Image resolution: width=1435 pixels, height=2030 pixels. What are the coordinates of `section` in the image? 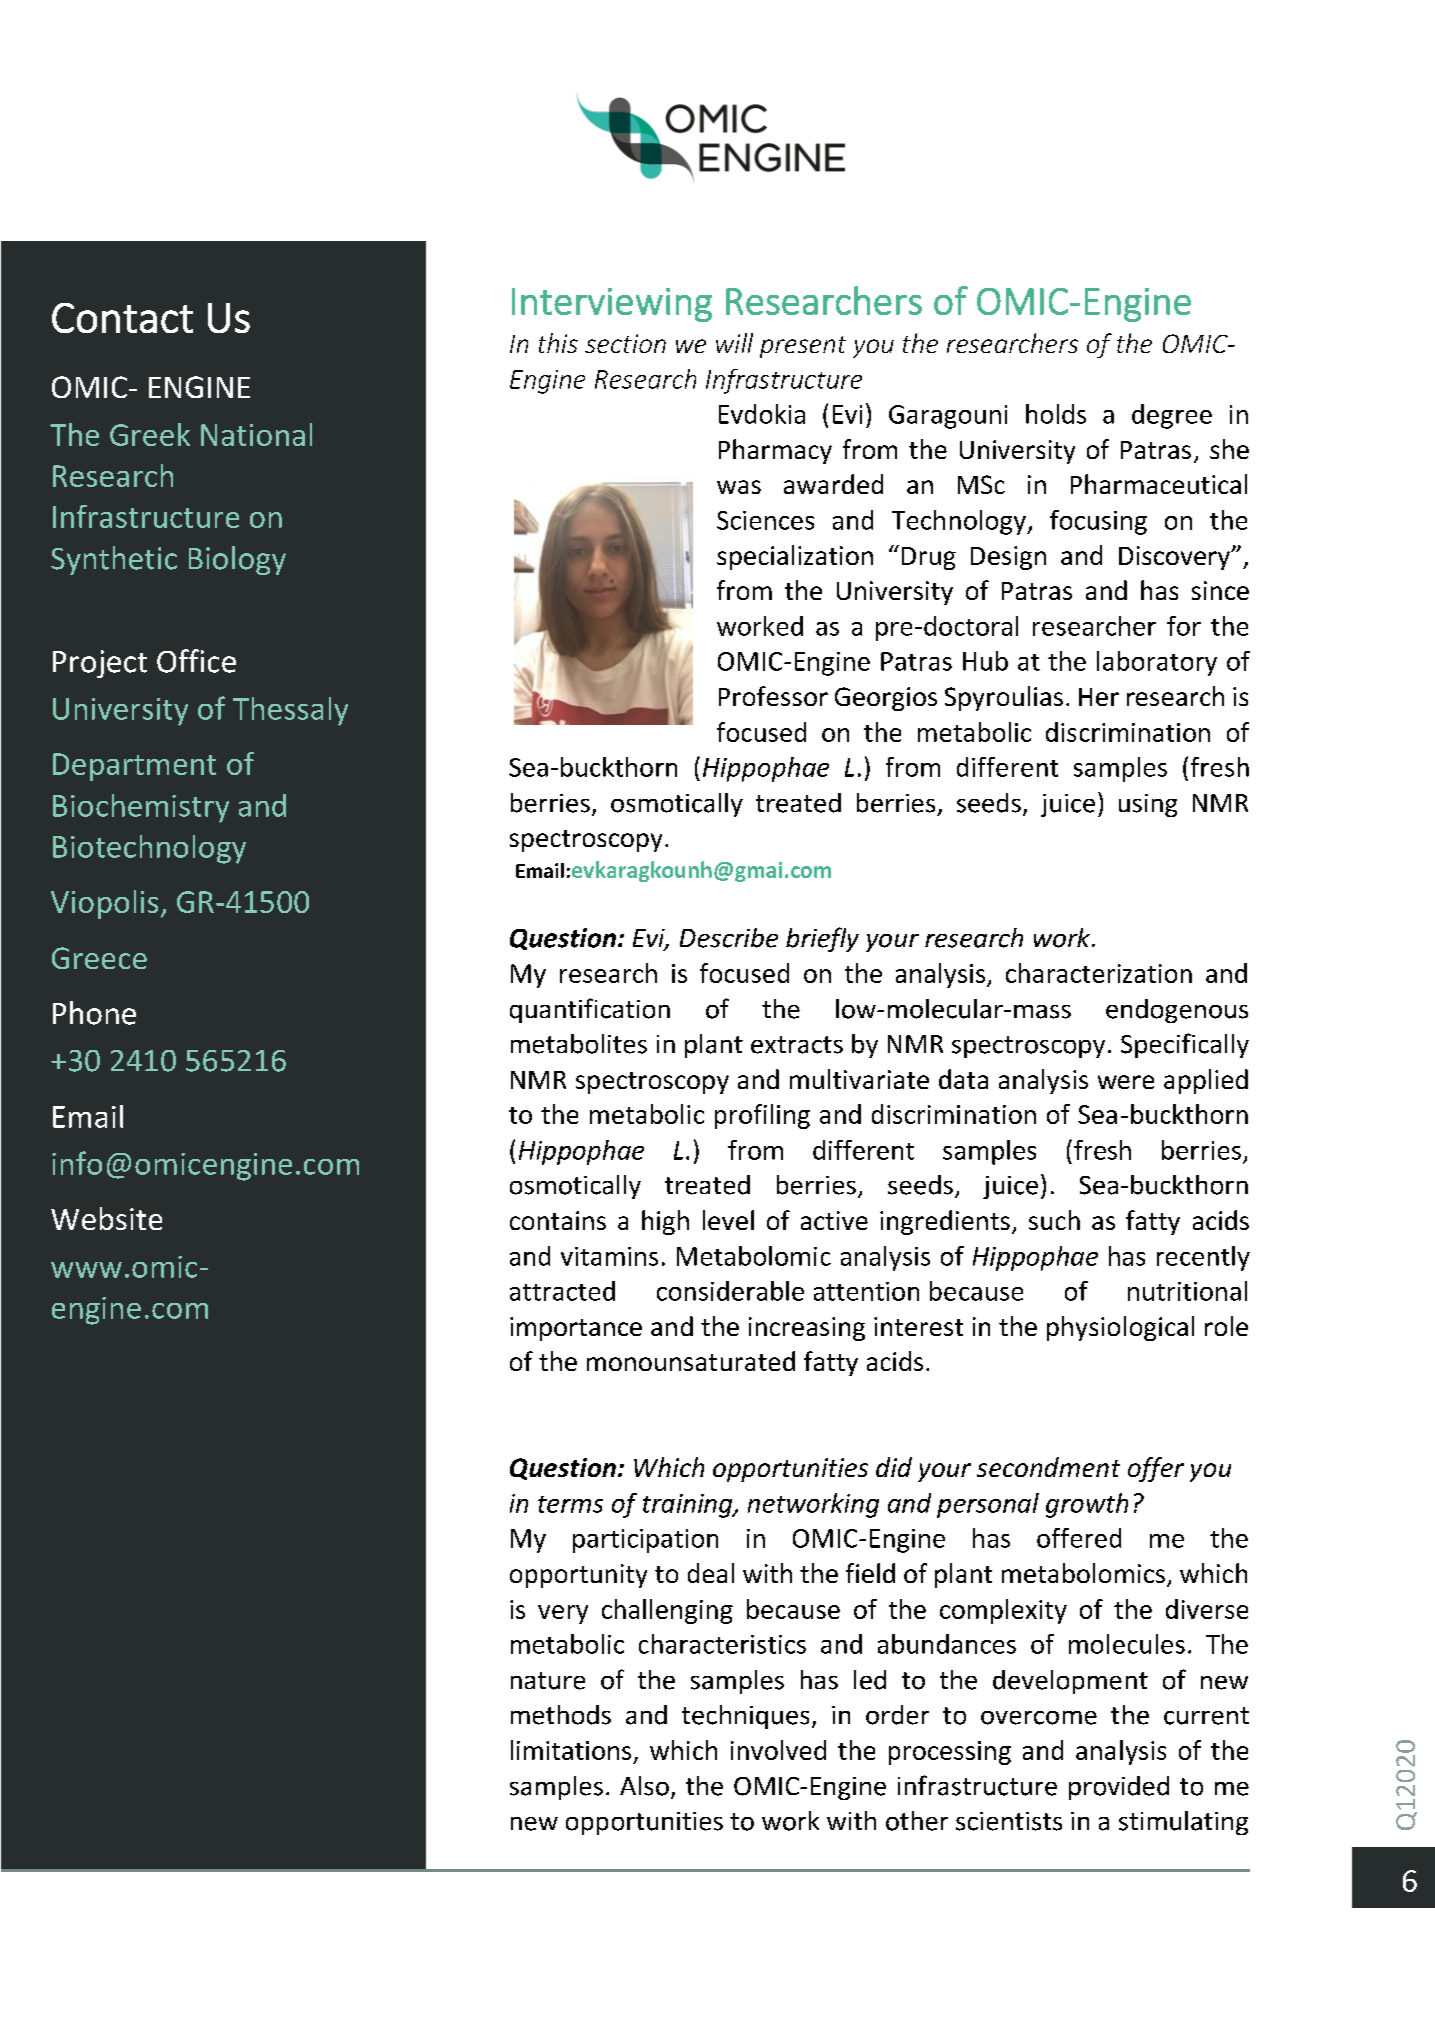 It's located at (625, 343).
